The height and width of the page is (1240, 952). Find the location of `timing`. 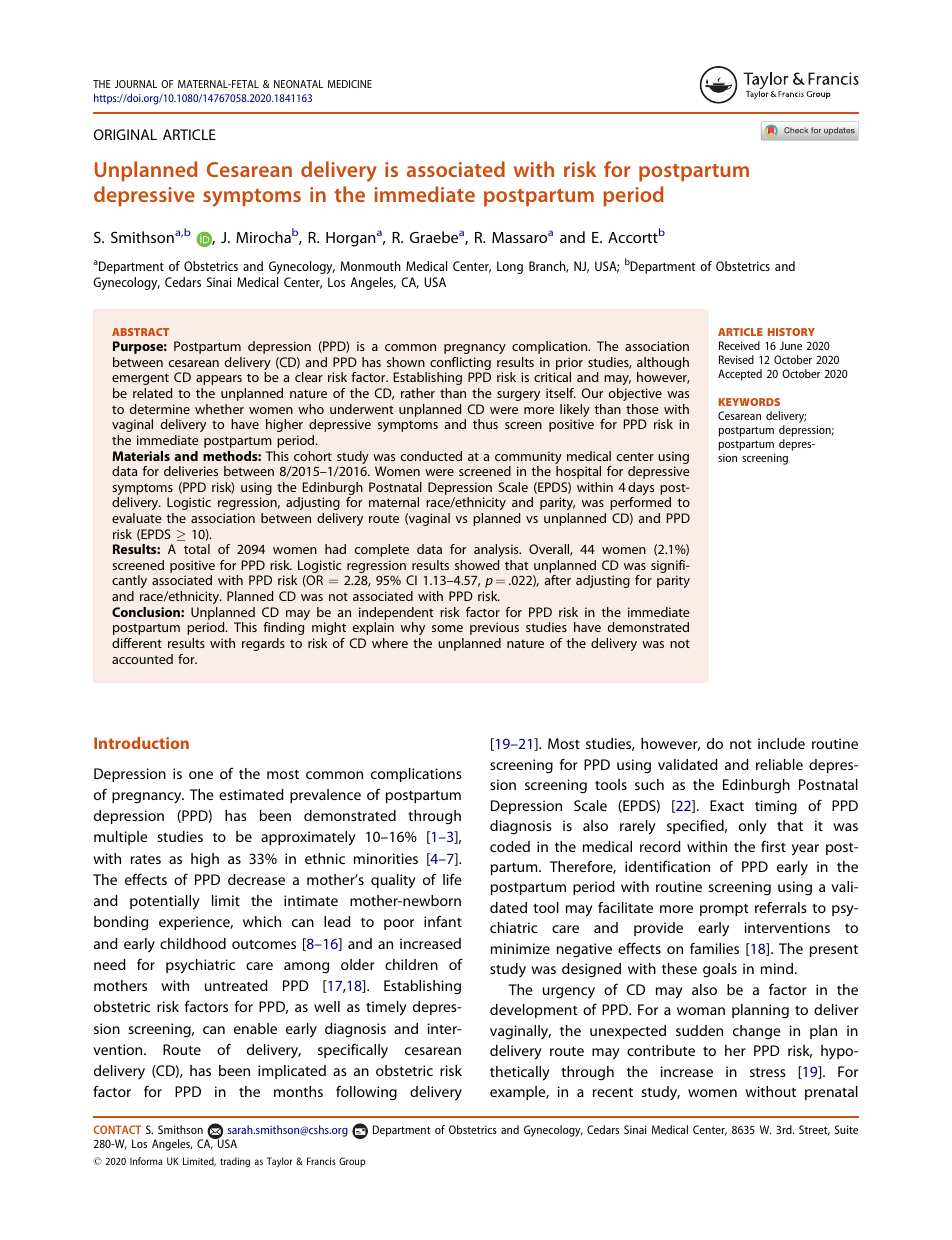

timing is located at coordinates (776, 807).
